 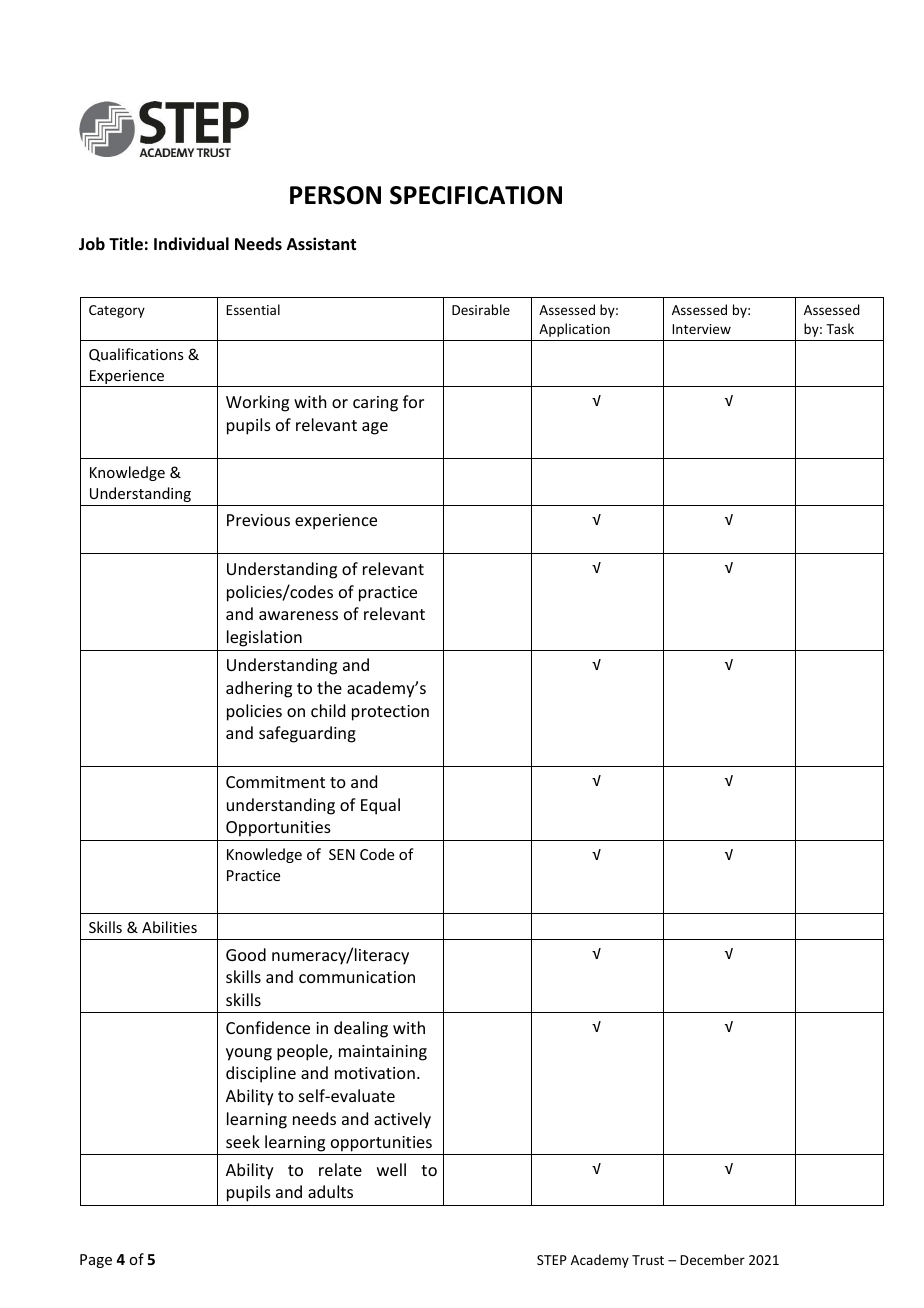 What do you see at coordinates (712, 1259) in the screenshot?
I see `December` at bounding box center [712, 1259].
